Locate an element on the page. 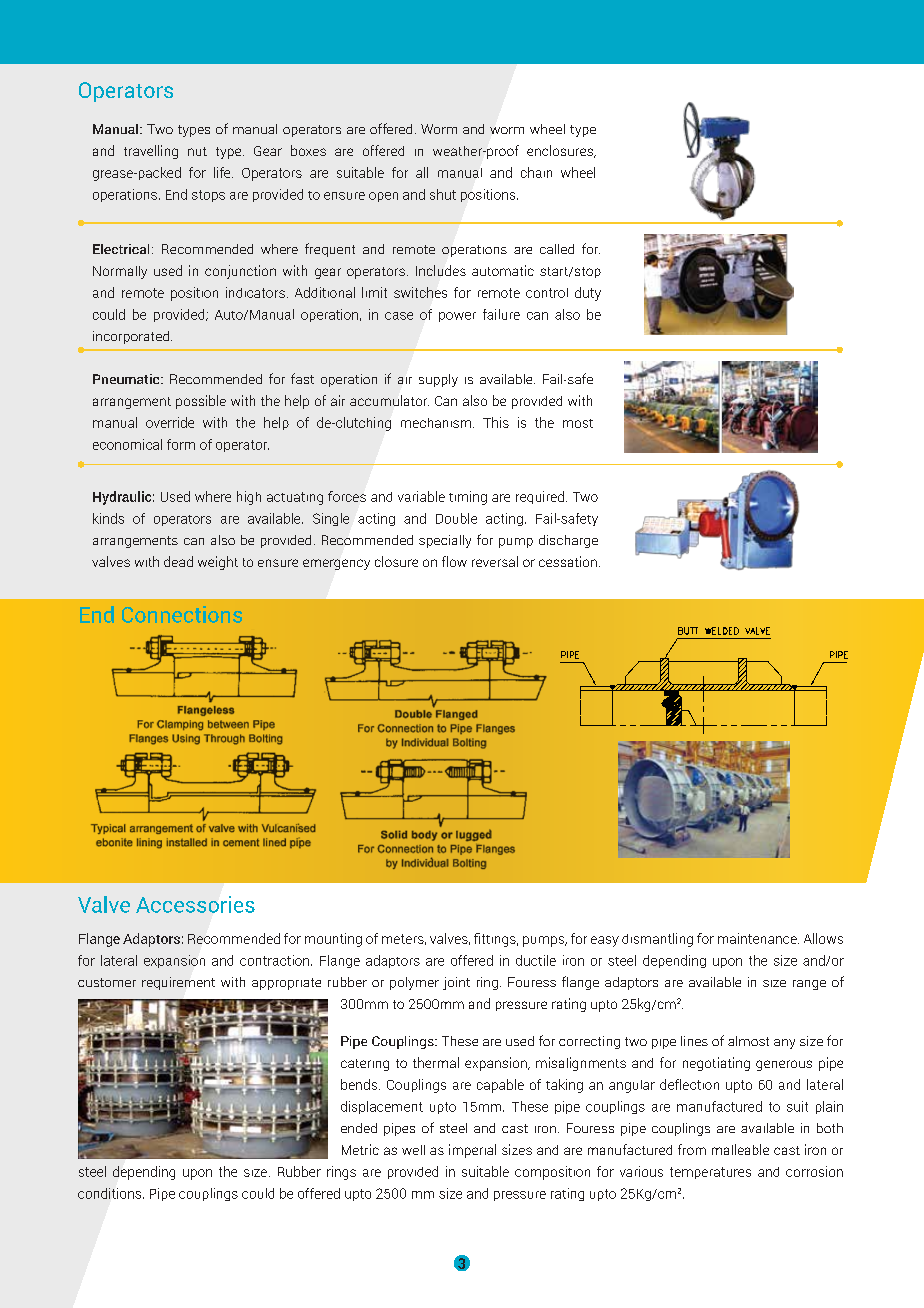 The height and width of the page is (1308, 924). ductile is located at coordinates (536, 960).
